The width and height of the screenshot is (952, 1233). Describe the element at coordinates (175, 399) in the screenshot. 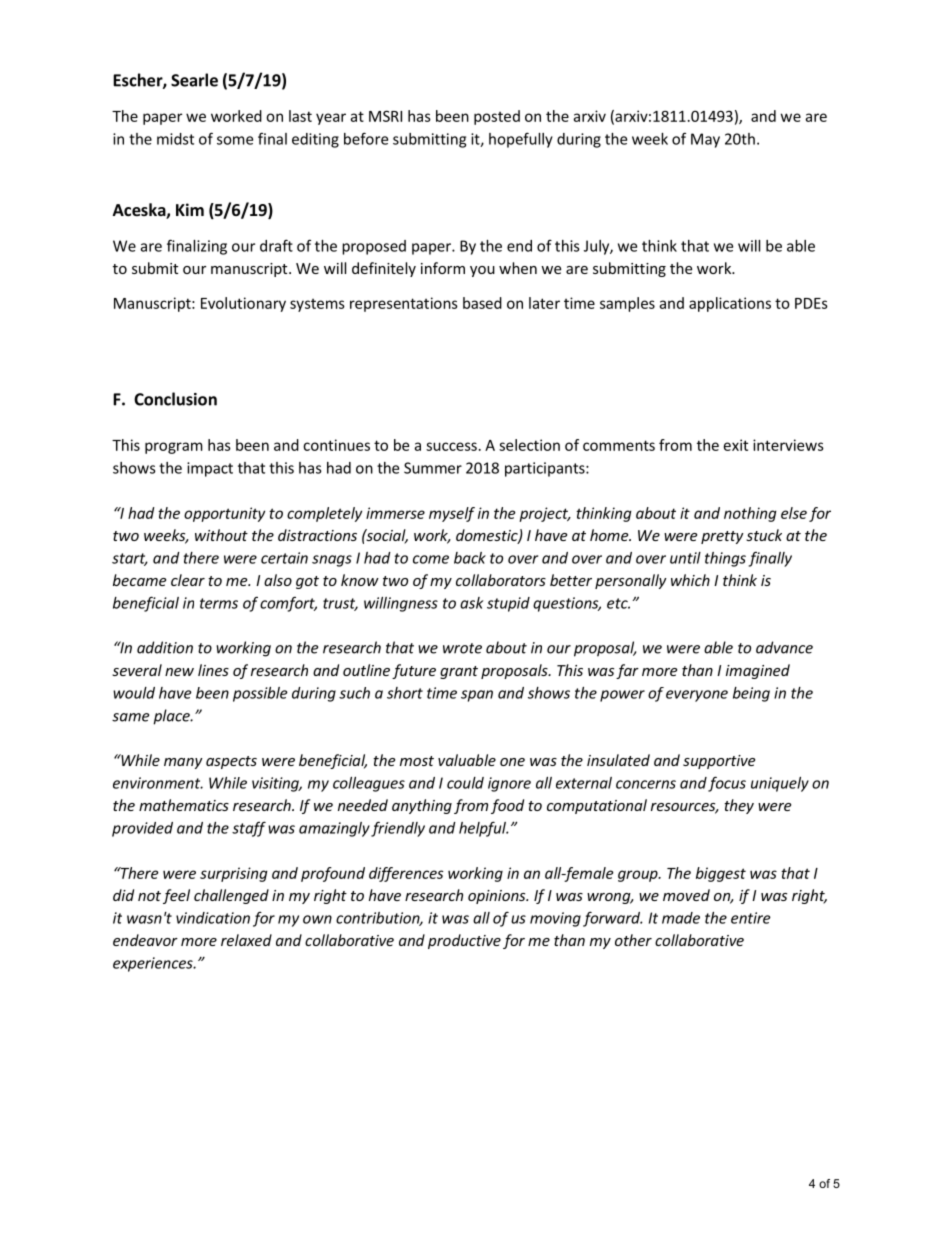

I see `Conclusion` at that location.
